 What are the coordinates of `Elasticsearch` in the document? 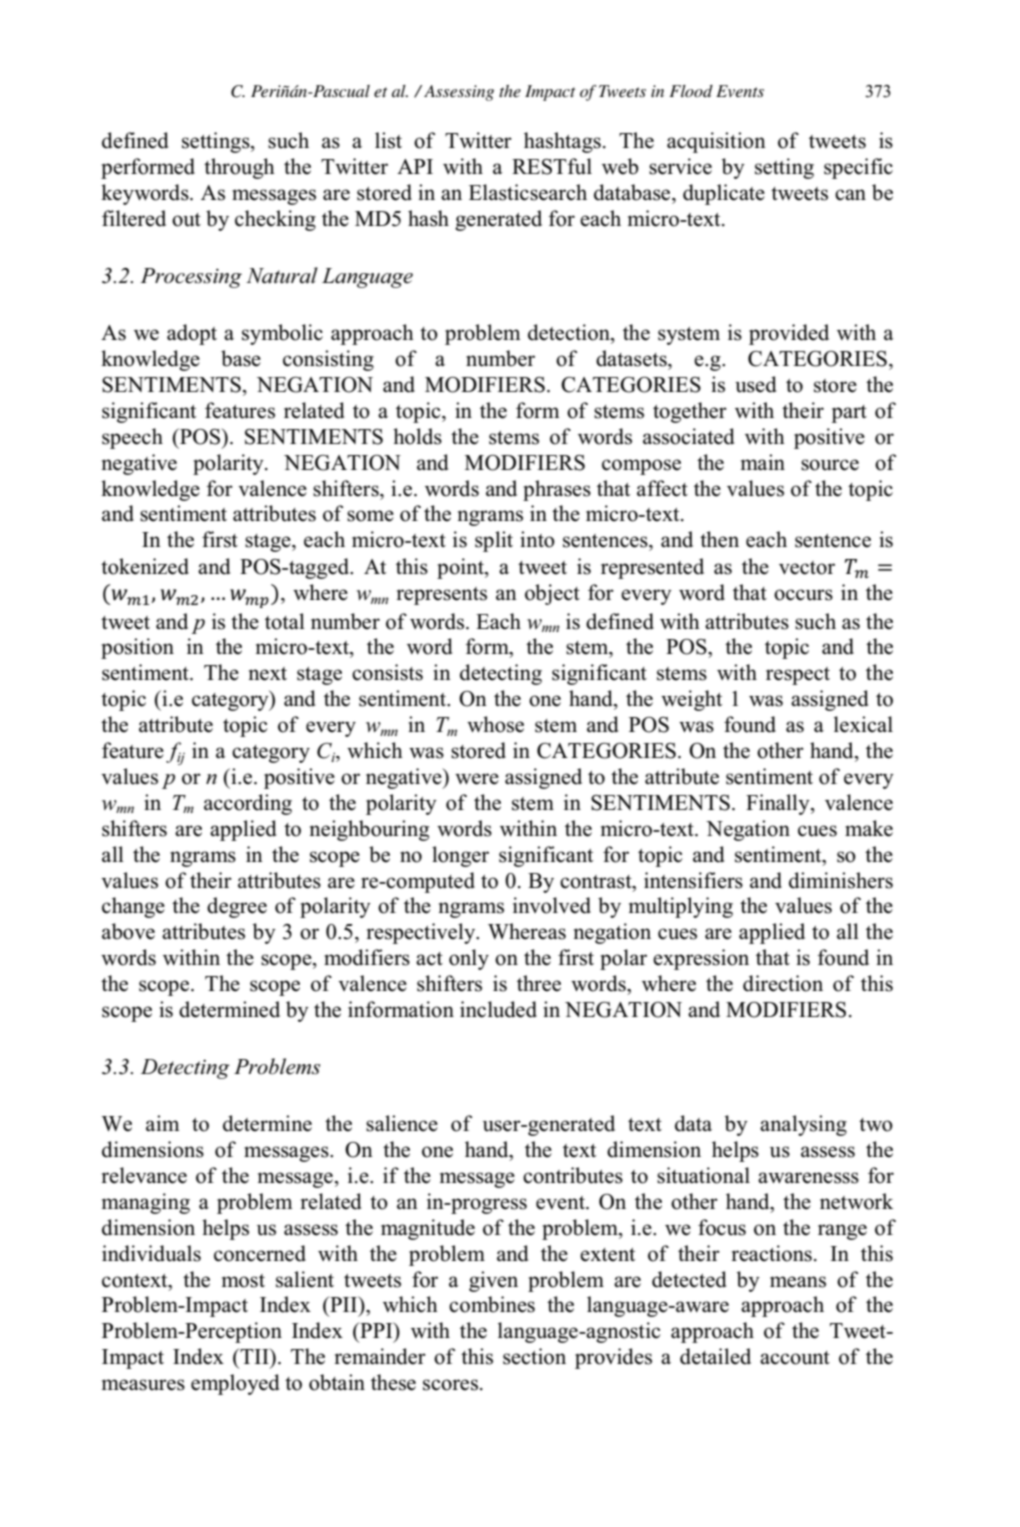 It's located at (528, 192).
